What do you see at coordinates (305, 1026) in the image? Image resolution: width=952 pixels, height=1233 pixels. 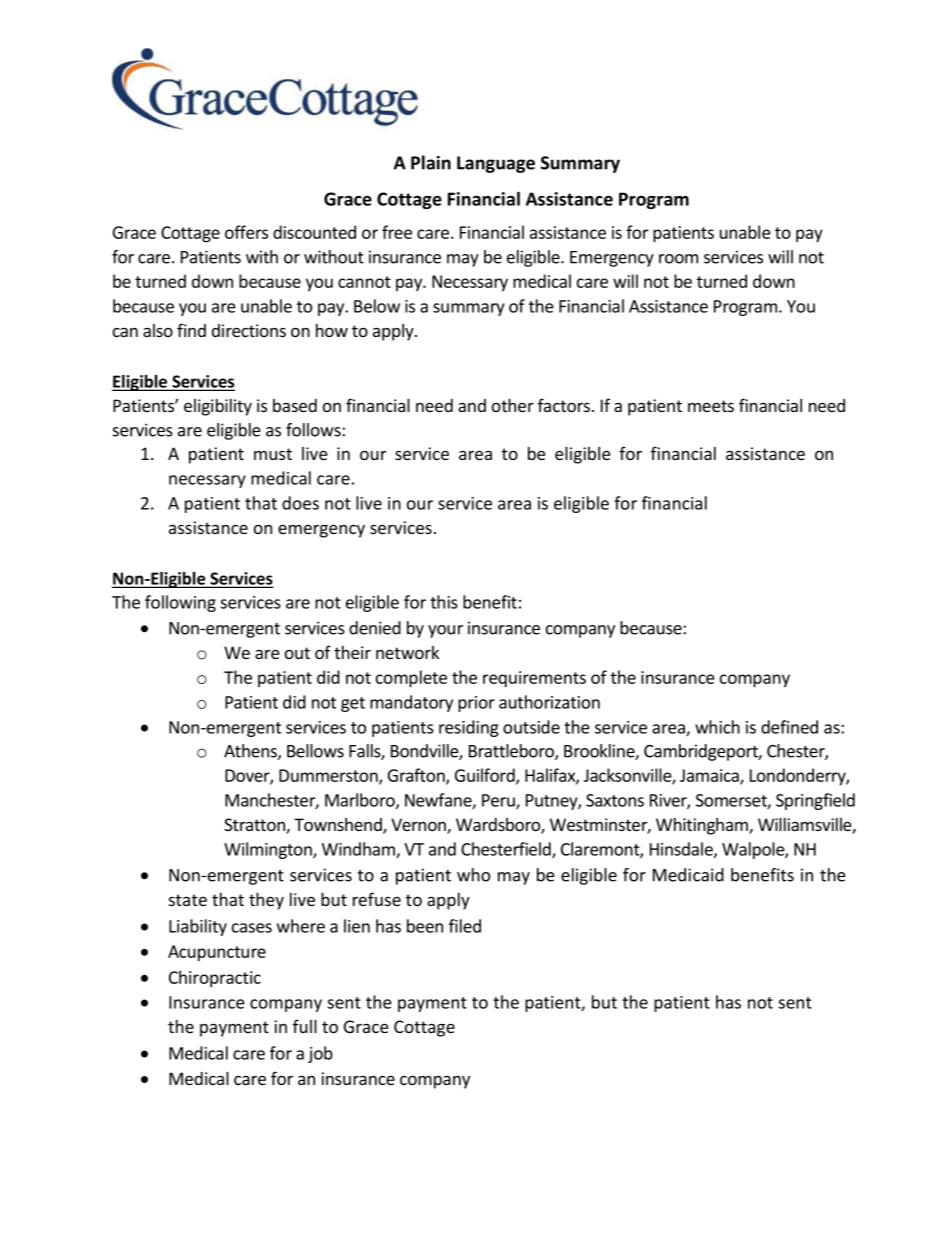 I see `full` at bounding box center [305, 1026].
